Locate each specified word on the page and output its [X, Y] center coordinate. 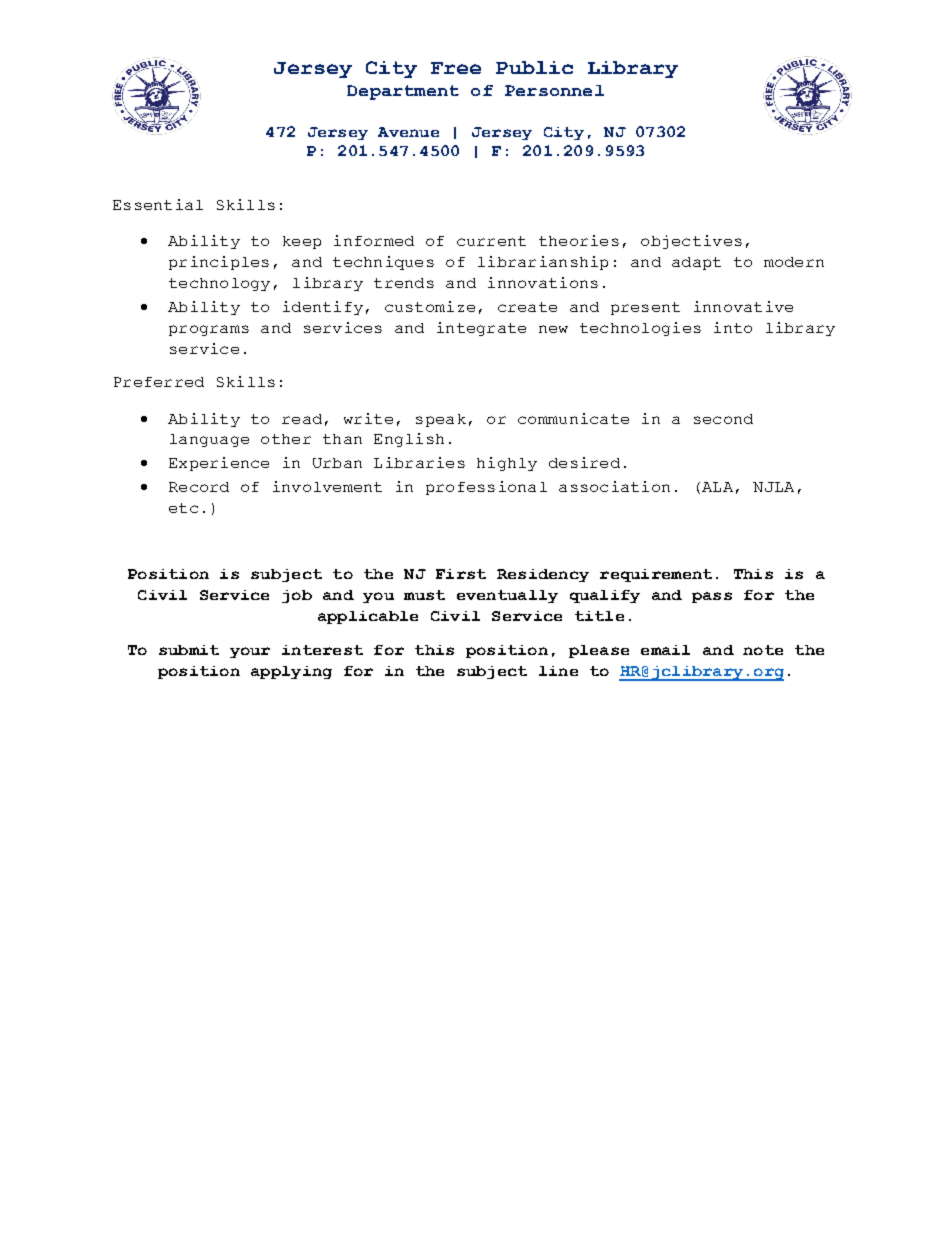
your [250, 652]
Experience [219, 464]
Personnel [554, 90]
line [558, 671]
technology [219, 284]
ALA [717, 487]
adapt [696, 263]
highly [507, 464]
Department [403, 92]
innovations [543, 282]
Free [456, 68]
